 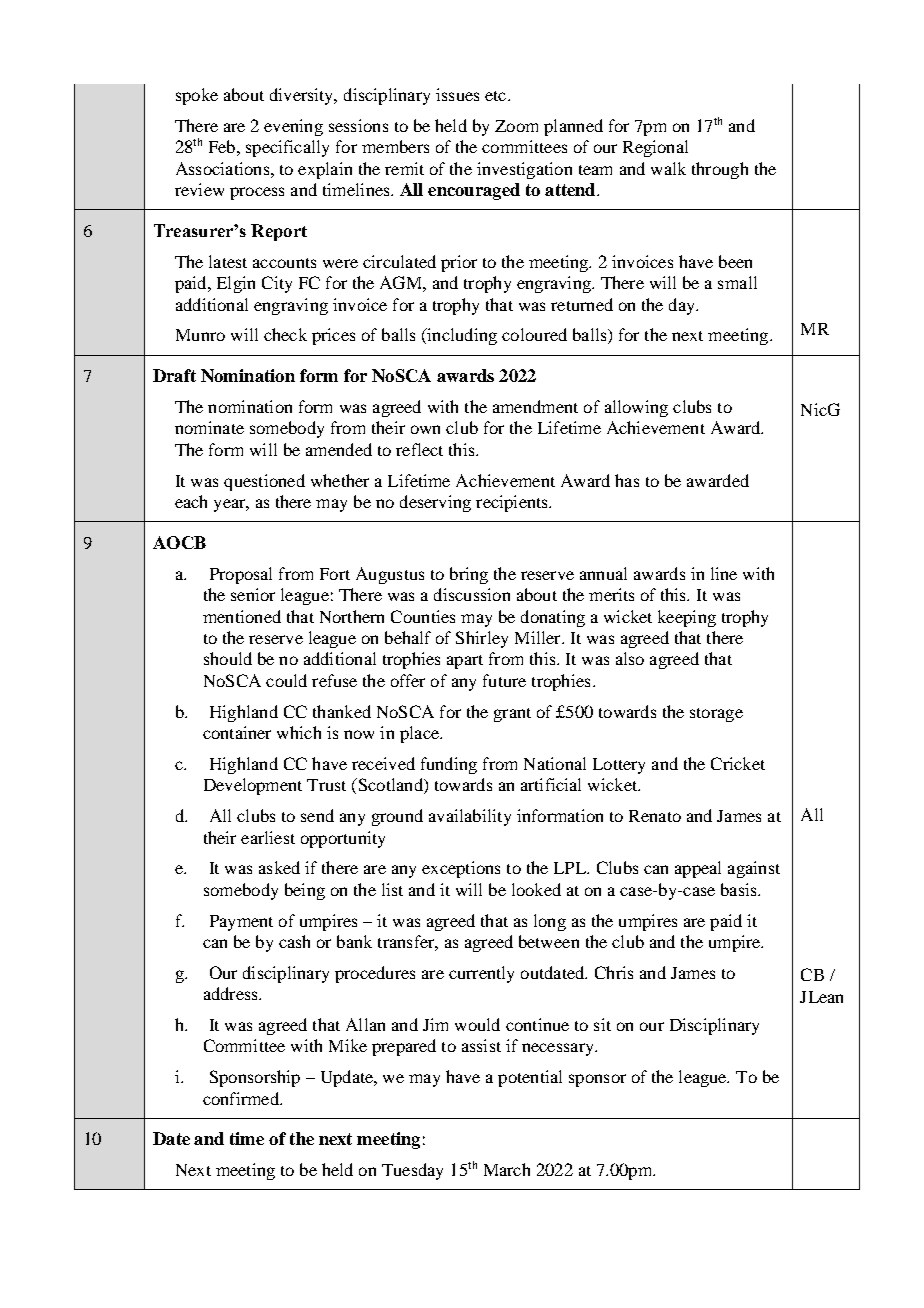 I want to click on Regional, so click(x=655, y=148).
